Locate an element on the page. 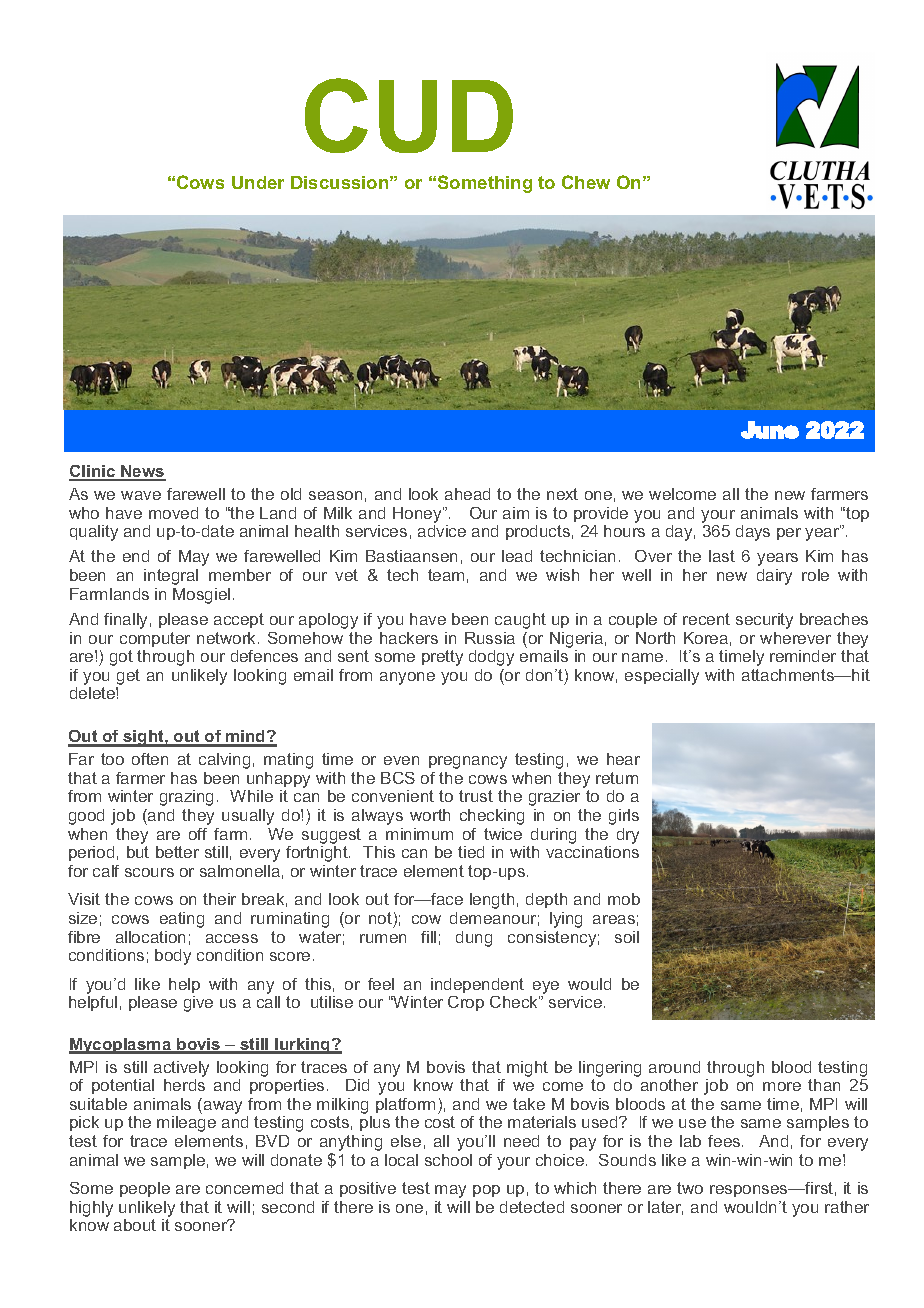  dairy is located at coordinates (774, 577).
